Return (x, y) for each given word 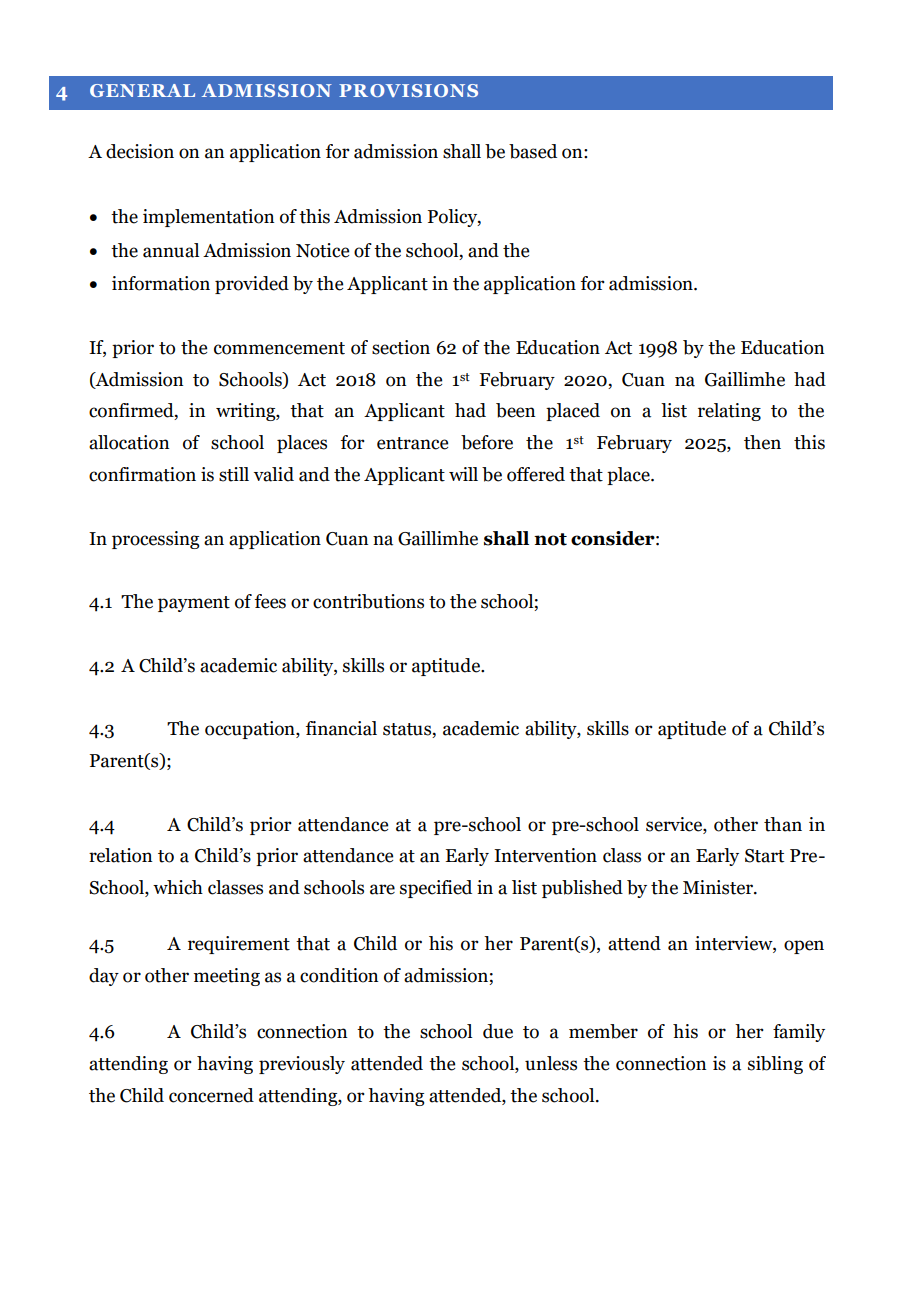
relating (729, 412)
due (498, 1031)
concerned (211, 1095)
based (533, 151)
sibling (775, 1065)
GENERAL (142, 90)
